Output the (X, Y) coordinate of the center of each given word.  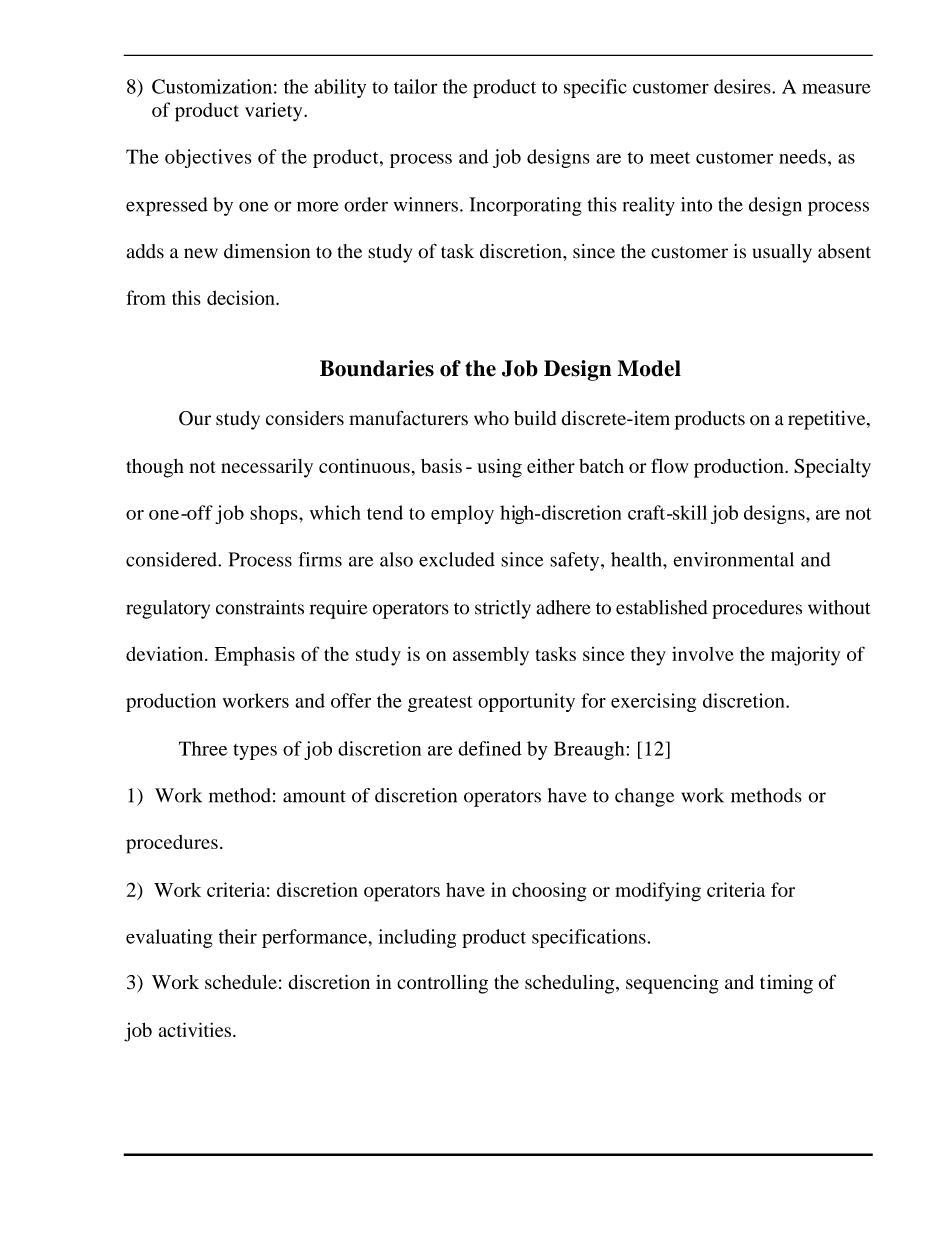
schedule (241, 982)
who (491, 418)
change (644, 797)
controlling (442, 984)
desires (743, 86)
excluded (457, 559)
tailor (415, 86)
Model (649, 368)
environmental (733, 559)
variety (275, 112)
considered (172, 559)
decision (242, 297)
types (255, 752)
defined (489, 748)
